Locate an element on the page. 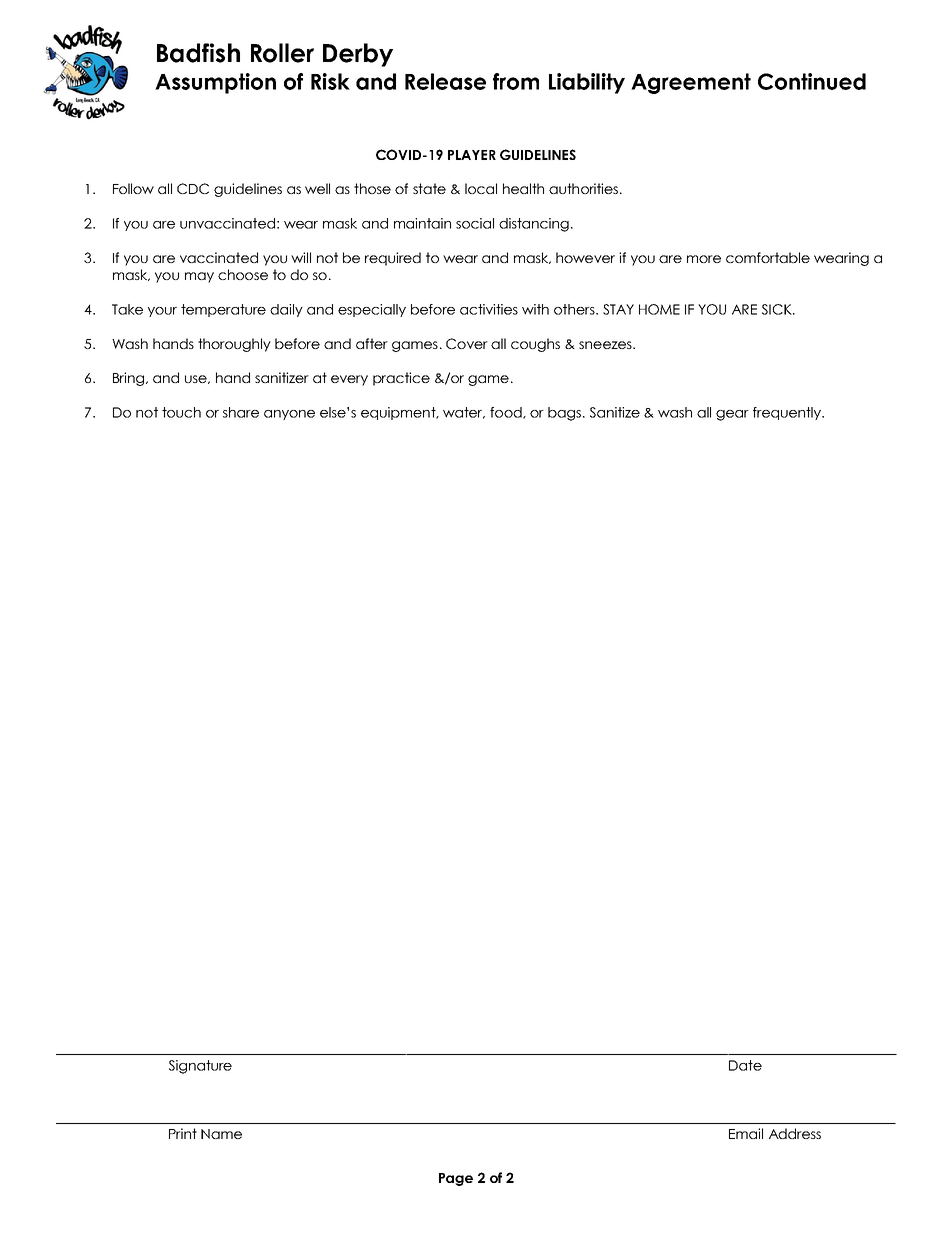  Agreement is located at coordinates (691, 83).
